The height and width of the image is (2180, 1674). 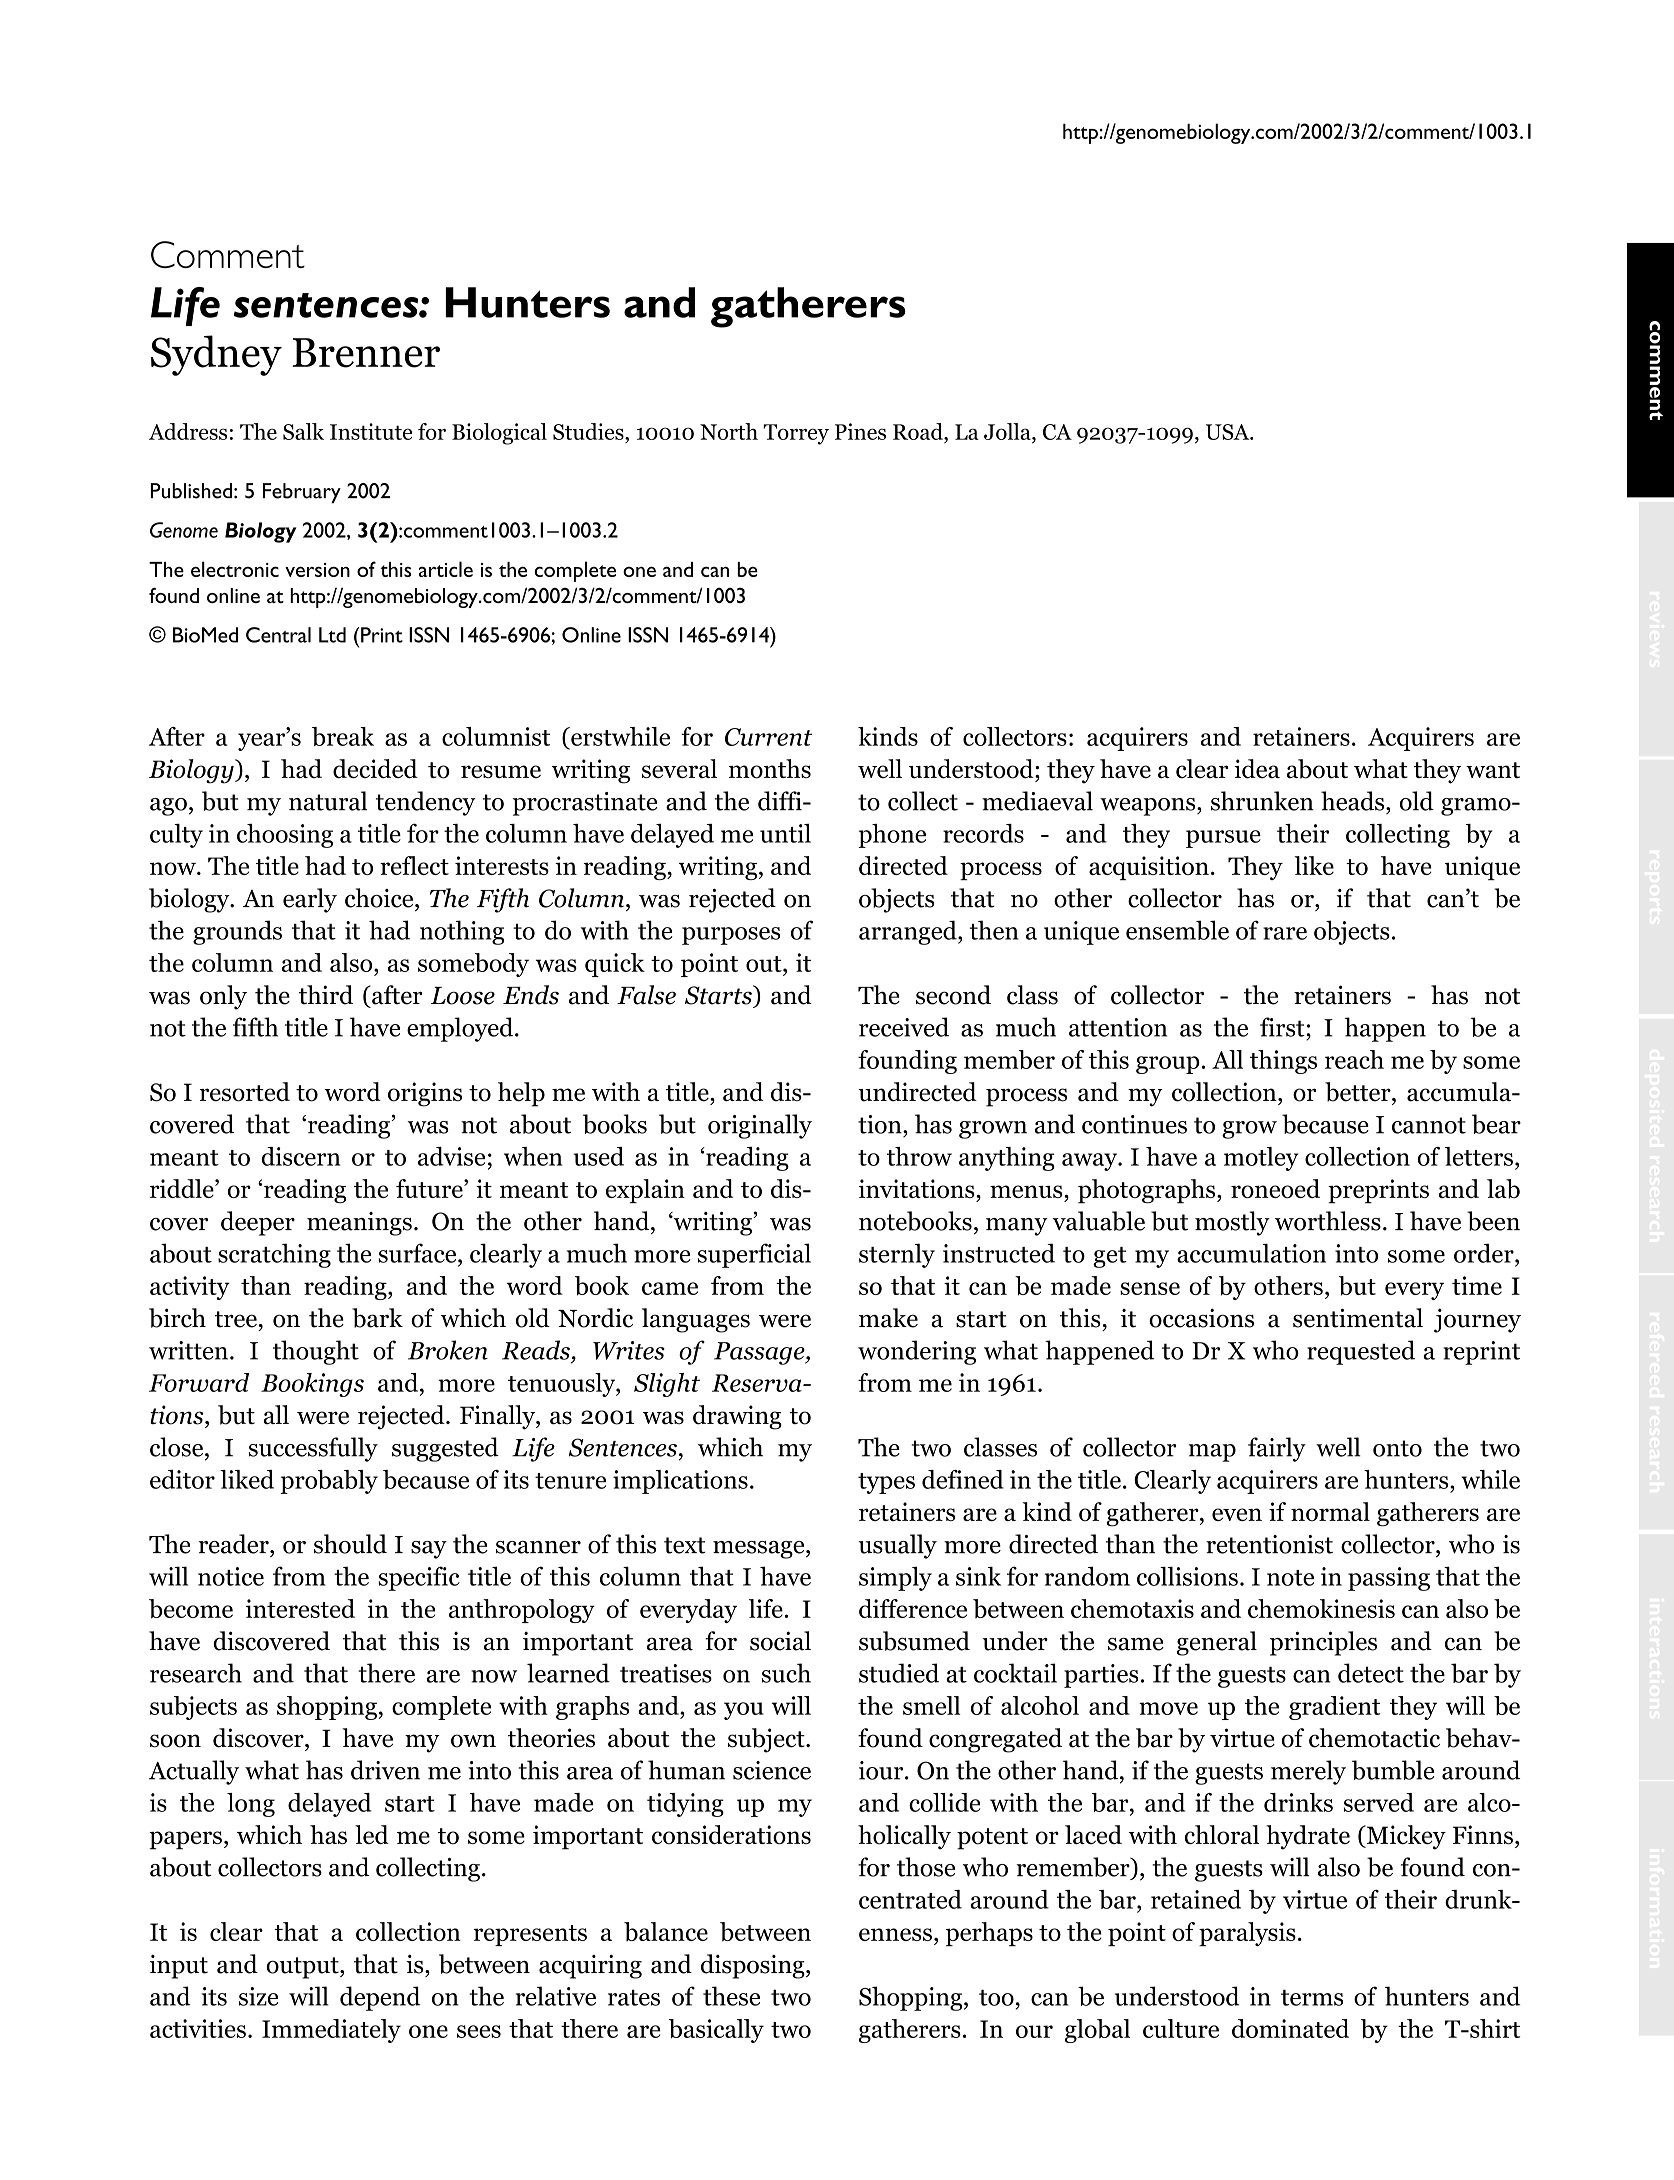 What do you see at coordinates (235, 569) in the image?
I see `electronic` at bounding box center [235, 569].
